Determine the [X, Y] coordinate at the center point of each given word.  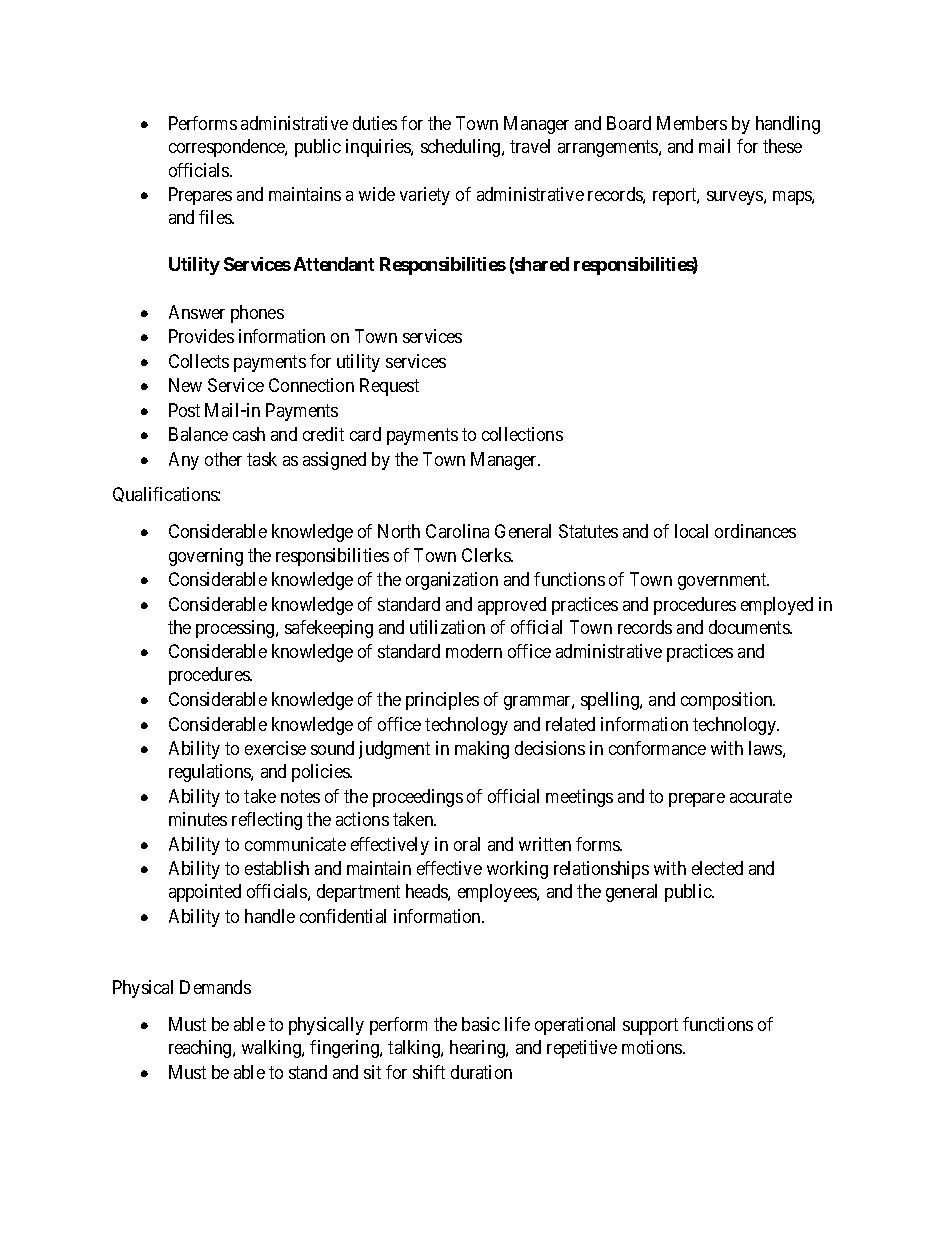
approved [512, 606]
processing [236, 629]
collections [522, 434]
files [216, 217]
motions [653, 1047]
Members [692, 123]
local [691, 531]
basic [481, 1024]
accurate [761, 796]
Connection [311, 385]
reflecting [267, 821]
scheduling [462, 148]
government [723, 581]
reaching [201, 1049]
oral [467, 844]
